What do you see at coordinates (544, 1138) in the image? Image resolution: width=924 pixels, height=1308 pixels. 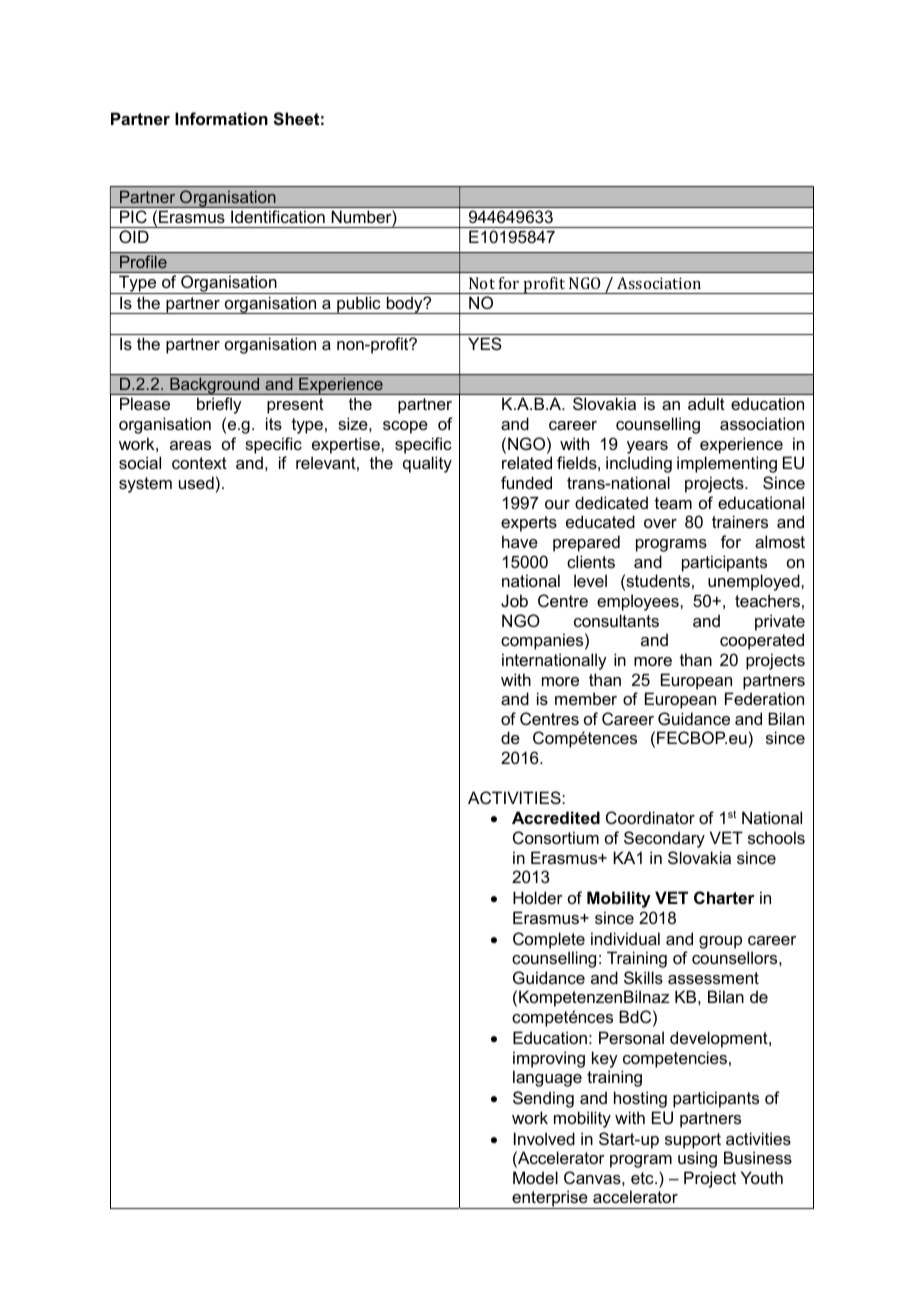 I see `Involved` at bounding box center [544, 1138].
